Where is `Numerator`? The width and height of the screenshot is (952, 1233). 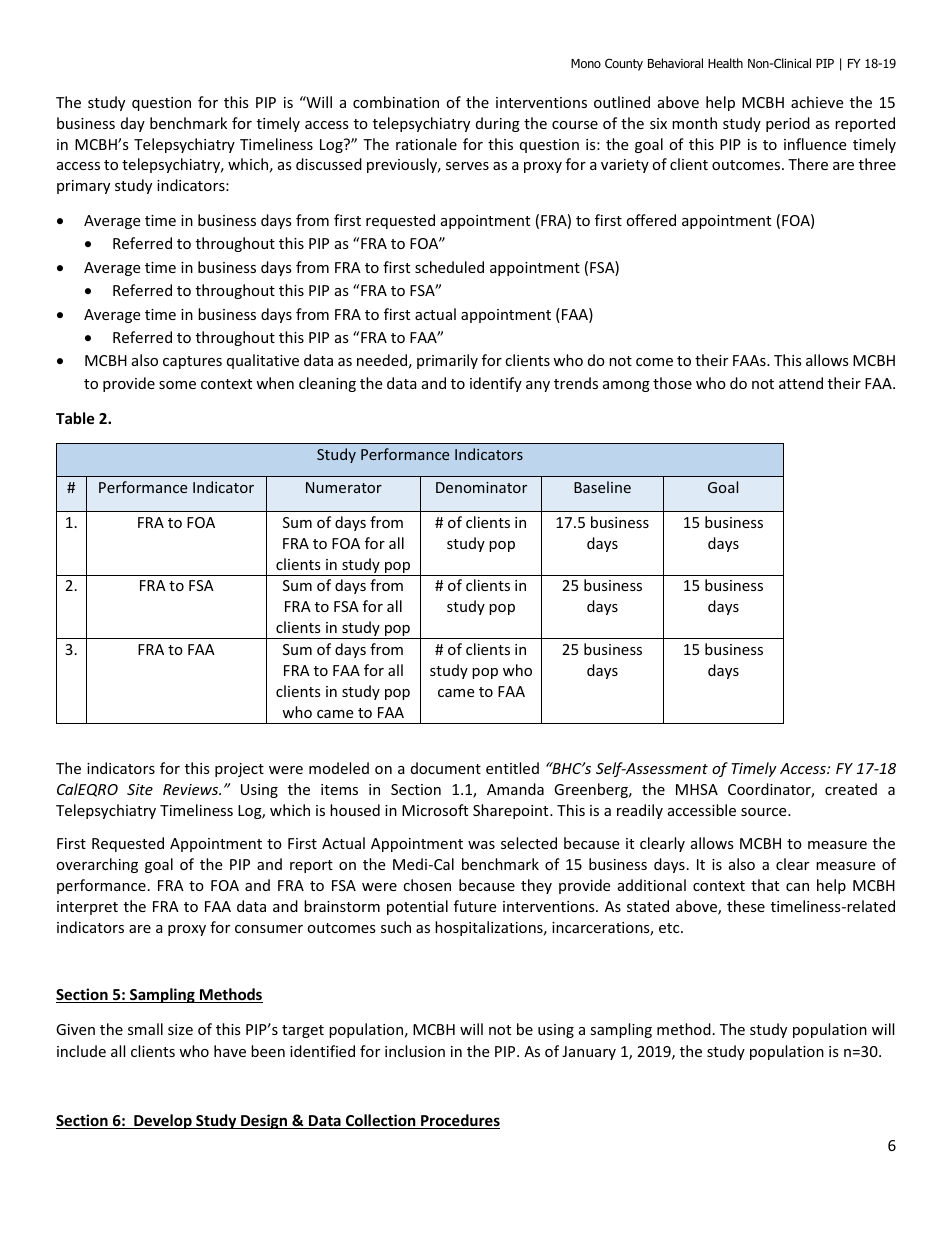 Numerator is located at coordinates (344, 487).
